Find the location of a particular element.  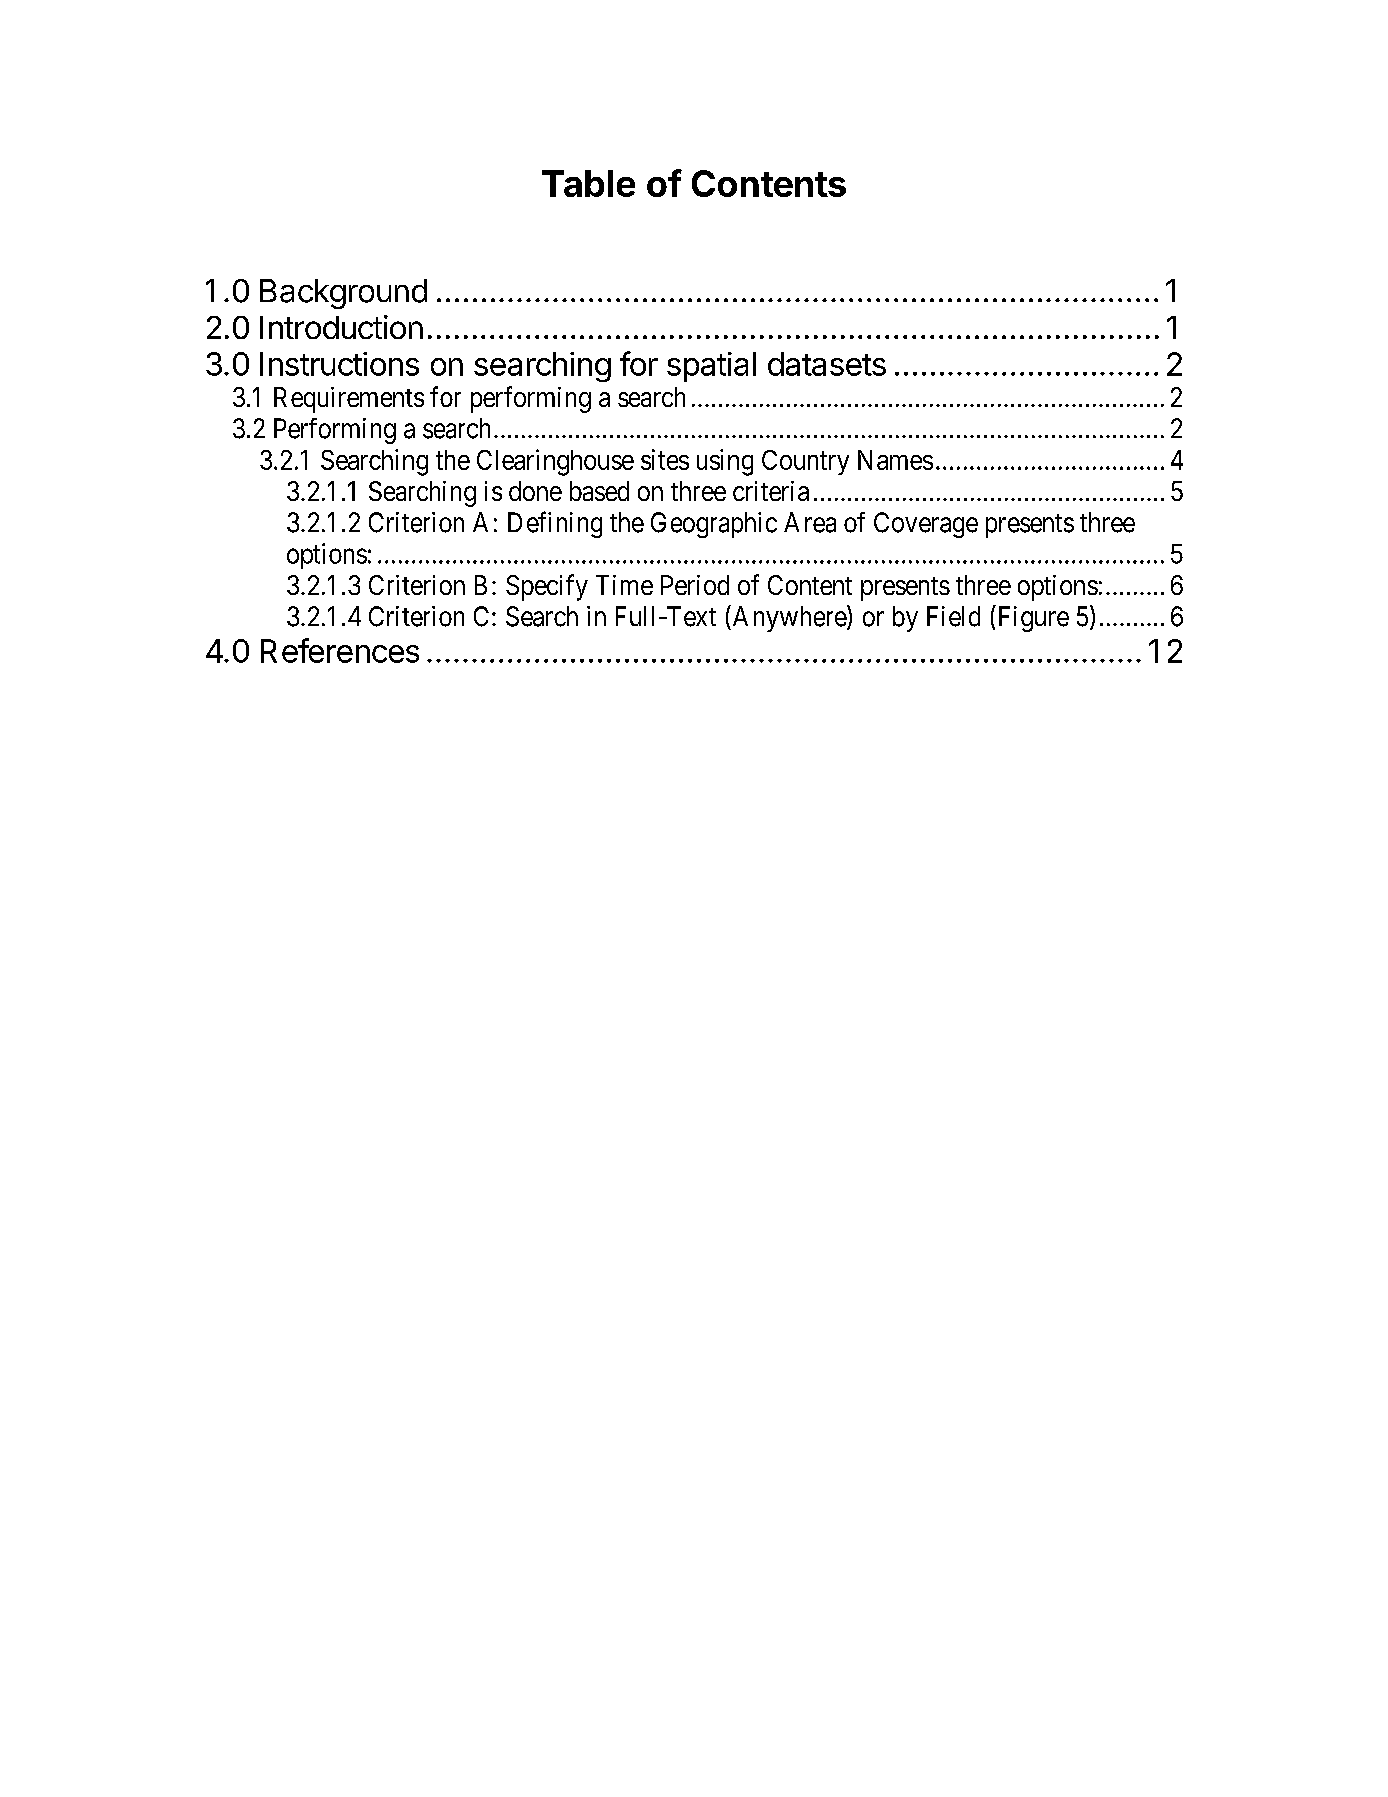

datasets is located at coordinates (827, 364).
